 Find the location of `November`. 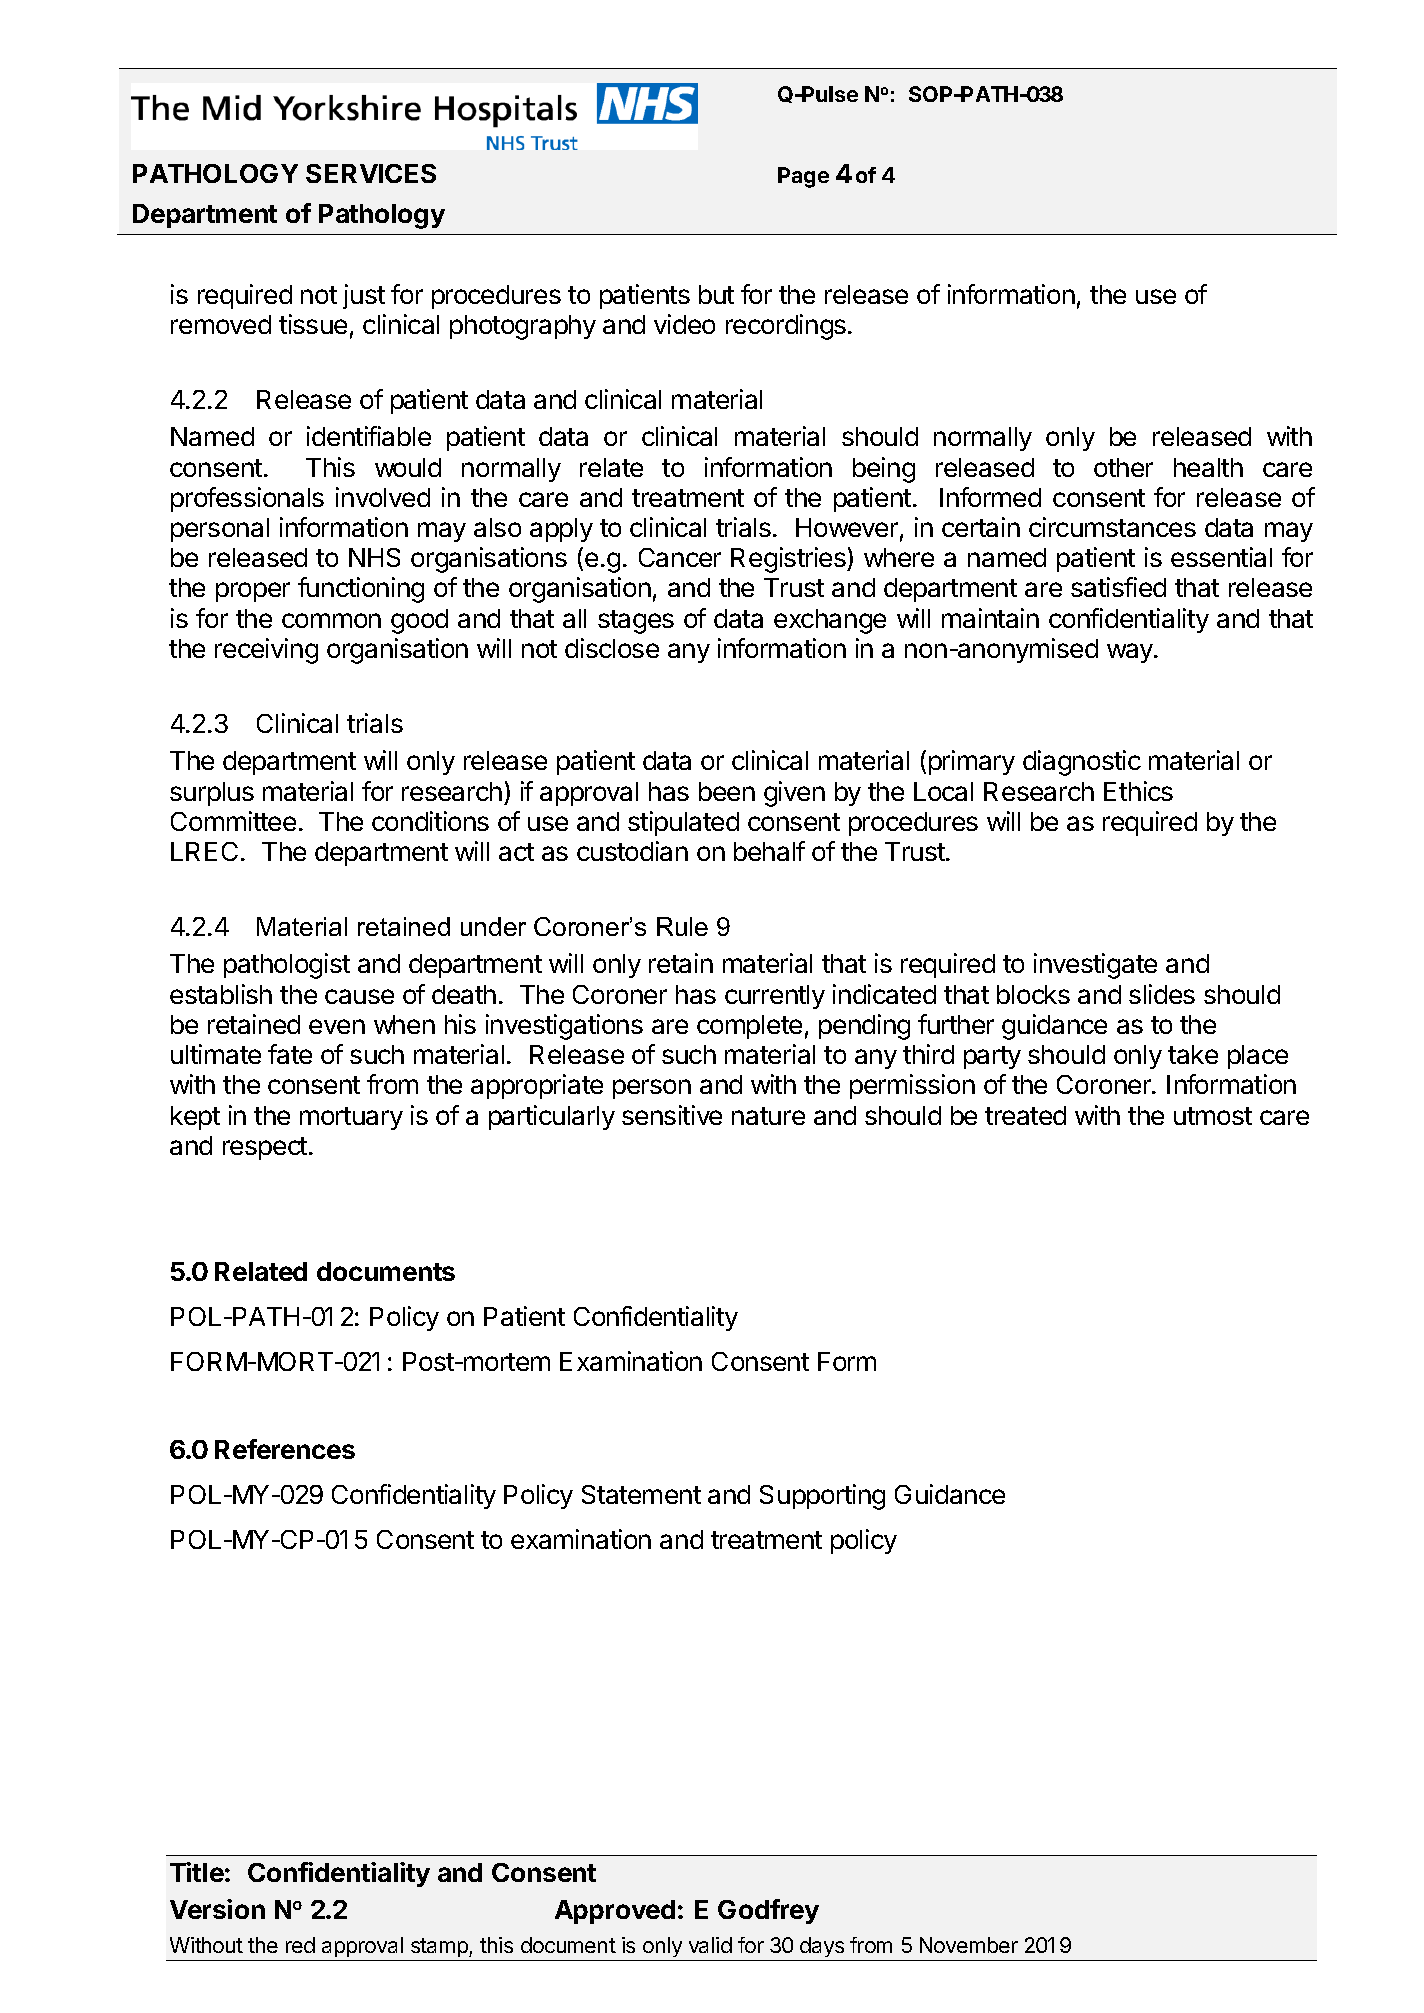

November is located at coordinates (969, 1945).
